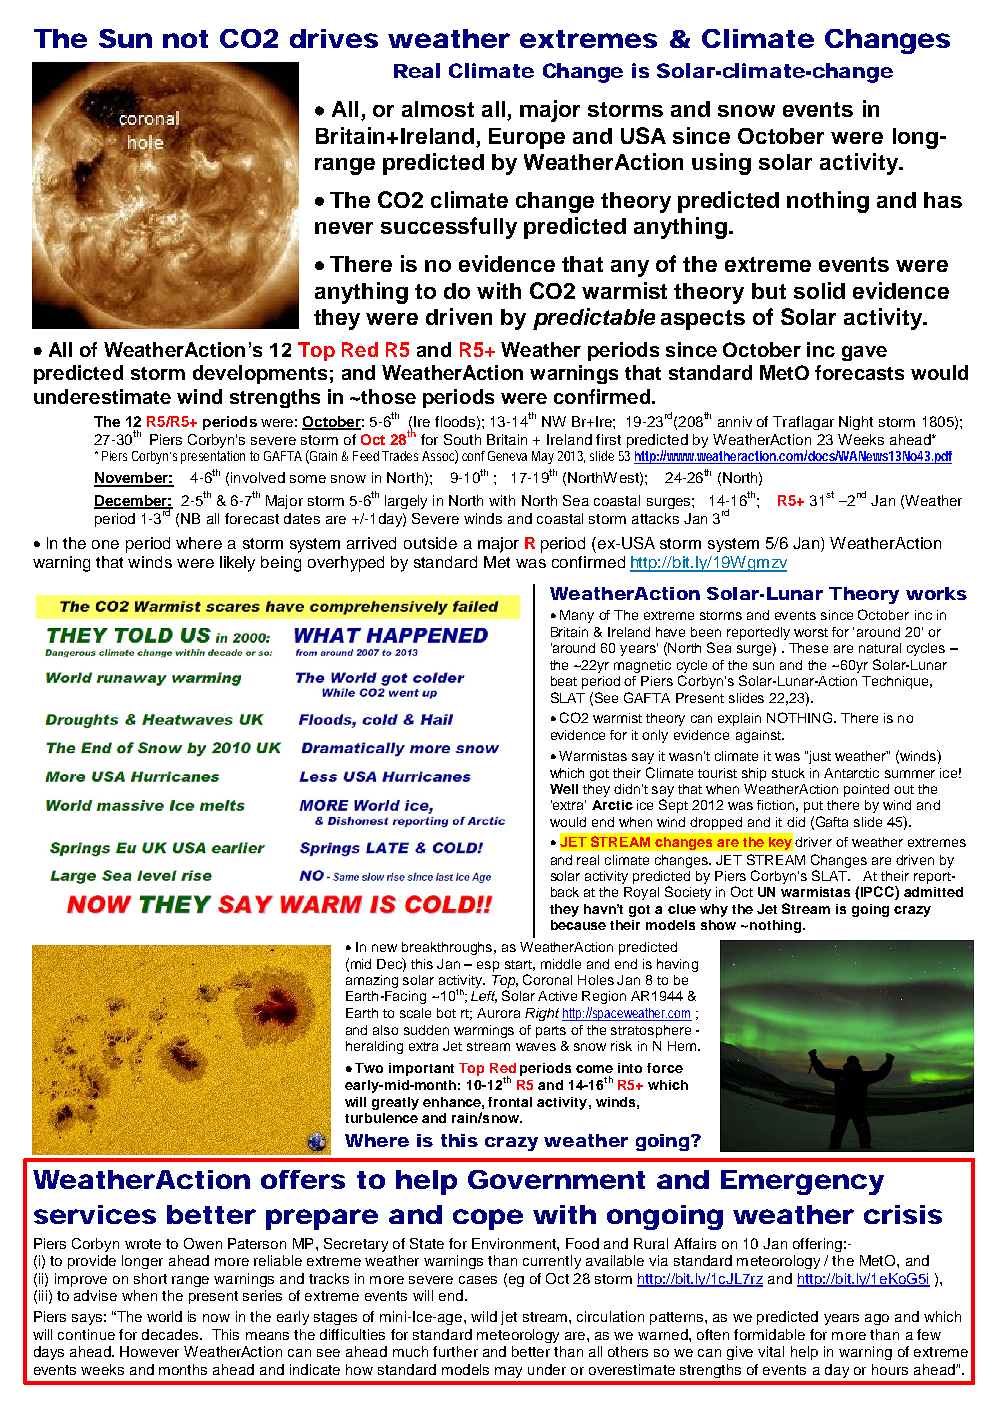 This image has height=1422, width=1005. Describe the element at coordinates (484, 1316) in the image. I see `wild` at that location.
